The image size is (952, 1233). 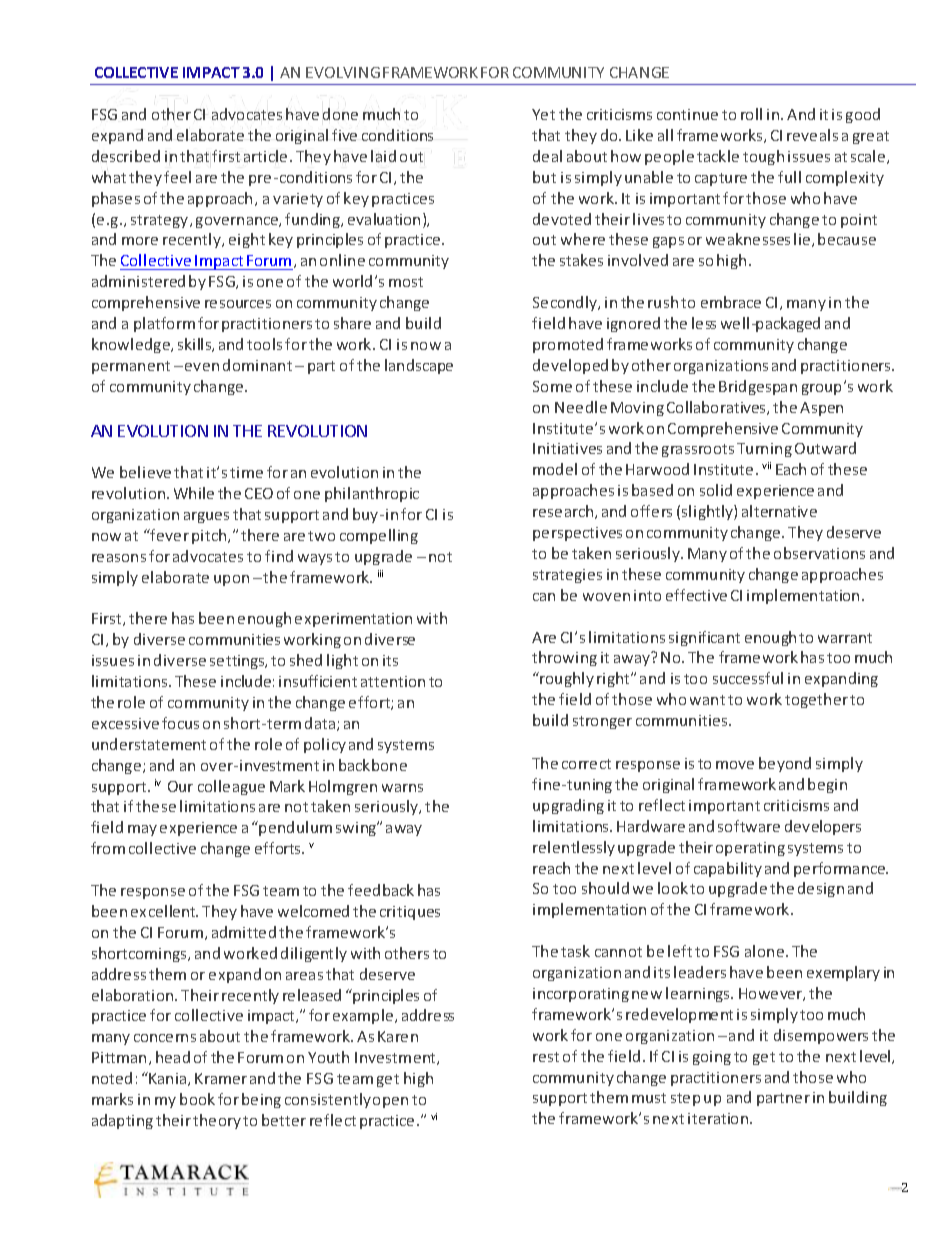 I want to click on book, so click(x=197, y=1099).
